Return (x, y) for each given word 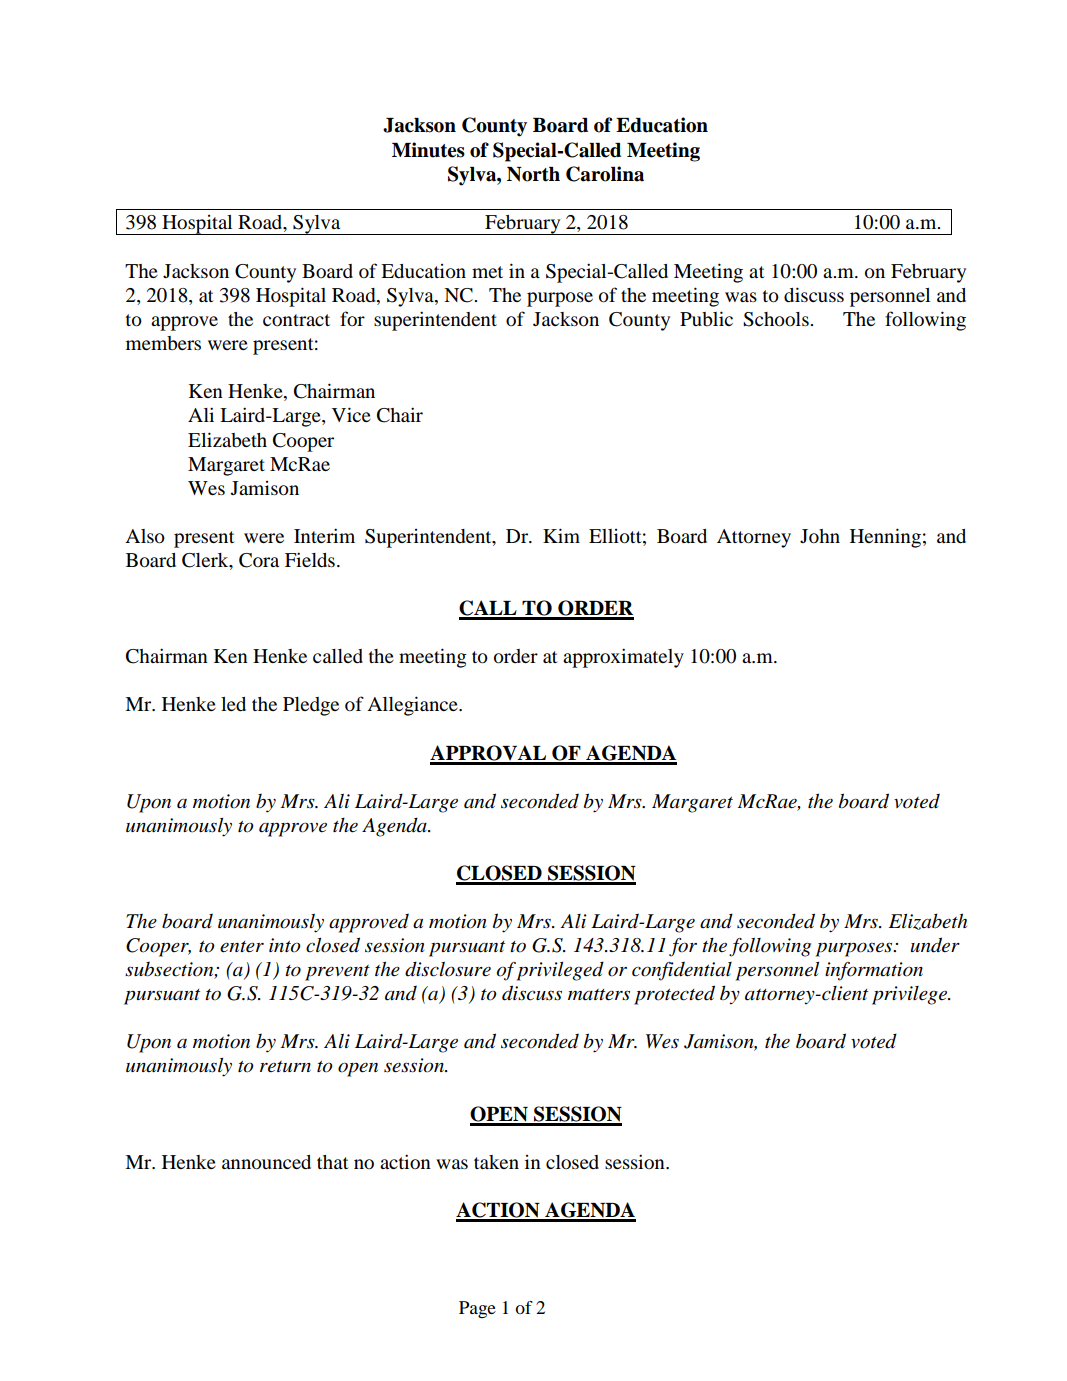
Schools (777, 319)
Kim (561, 535)
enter (242, 947)
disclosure (448, 969)
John (820, 536)
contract (296, 320)
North (533, 174)
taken (496, 1162)
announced (266, 1162)
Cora (259, 560)
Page (477, 1309)
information (874, 971)
